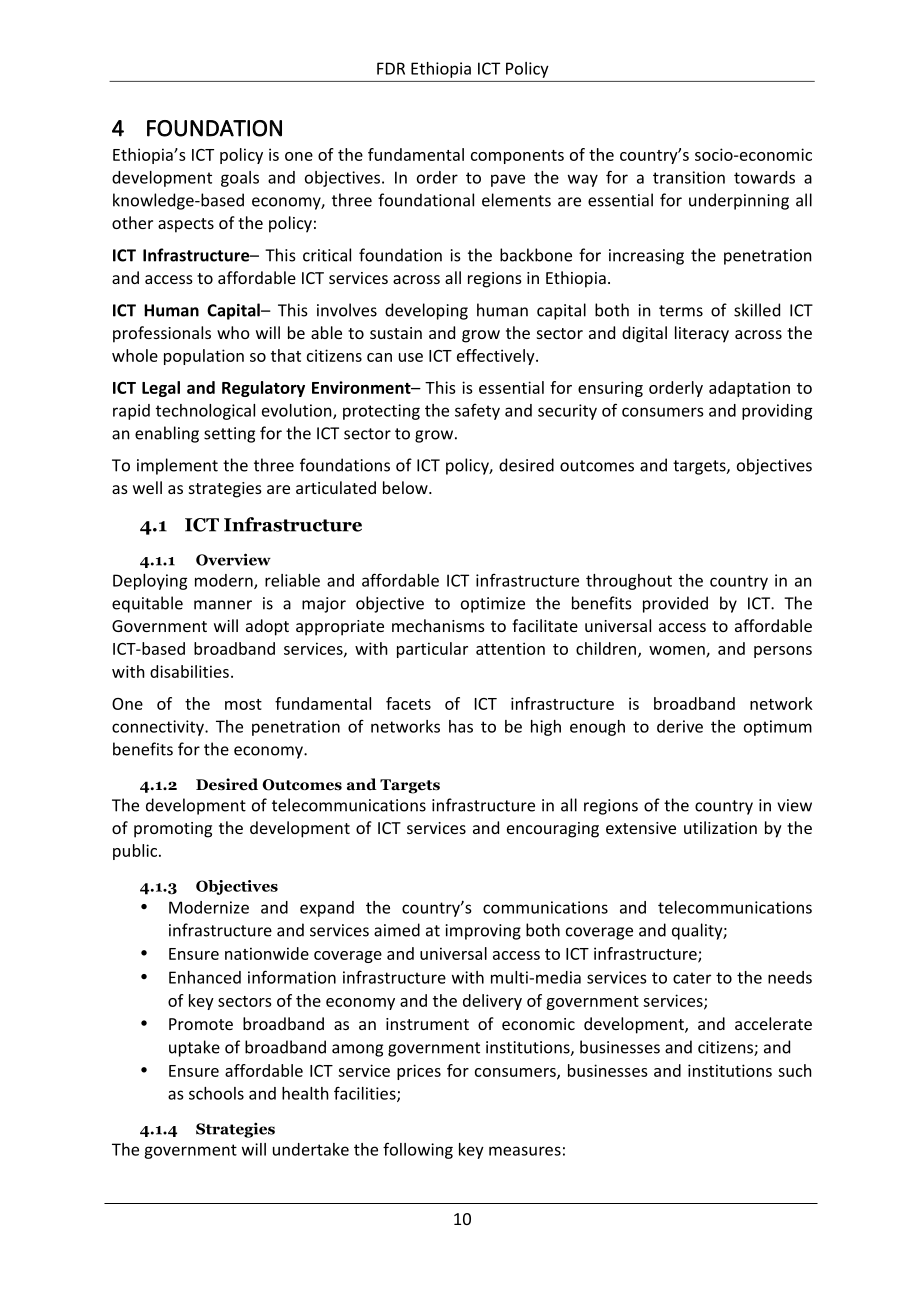  I want to click on manner, so click(223, 605).
